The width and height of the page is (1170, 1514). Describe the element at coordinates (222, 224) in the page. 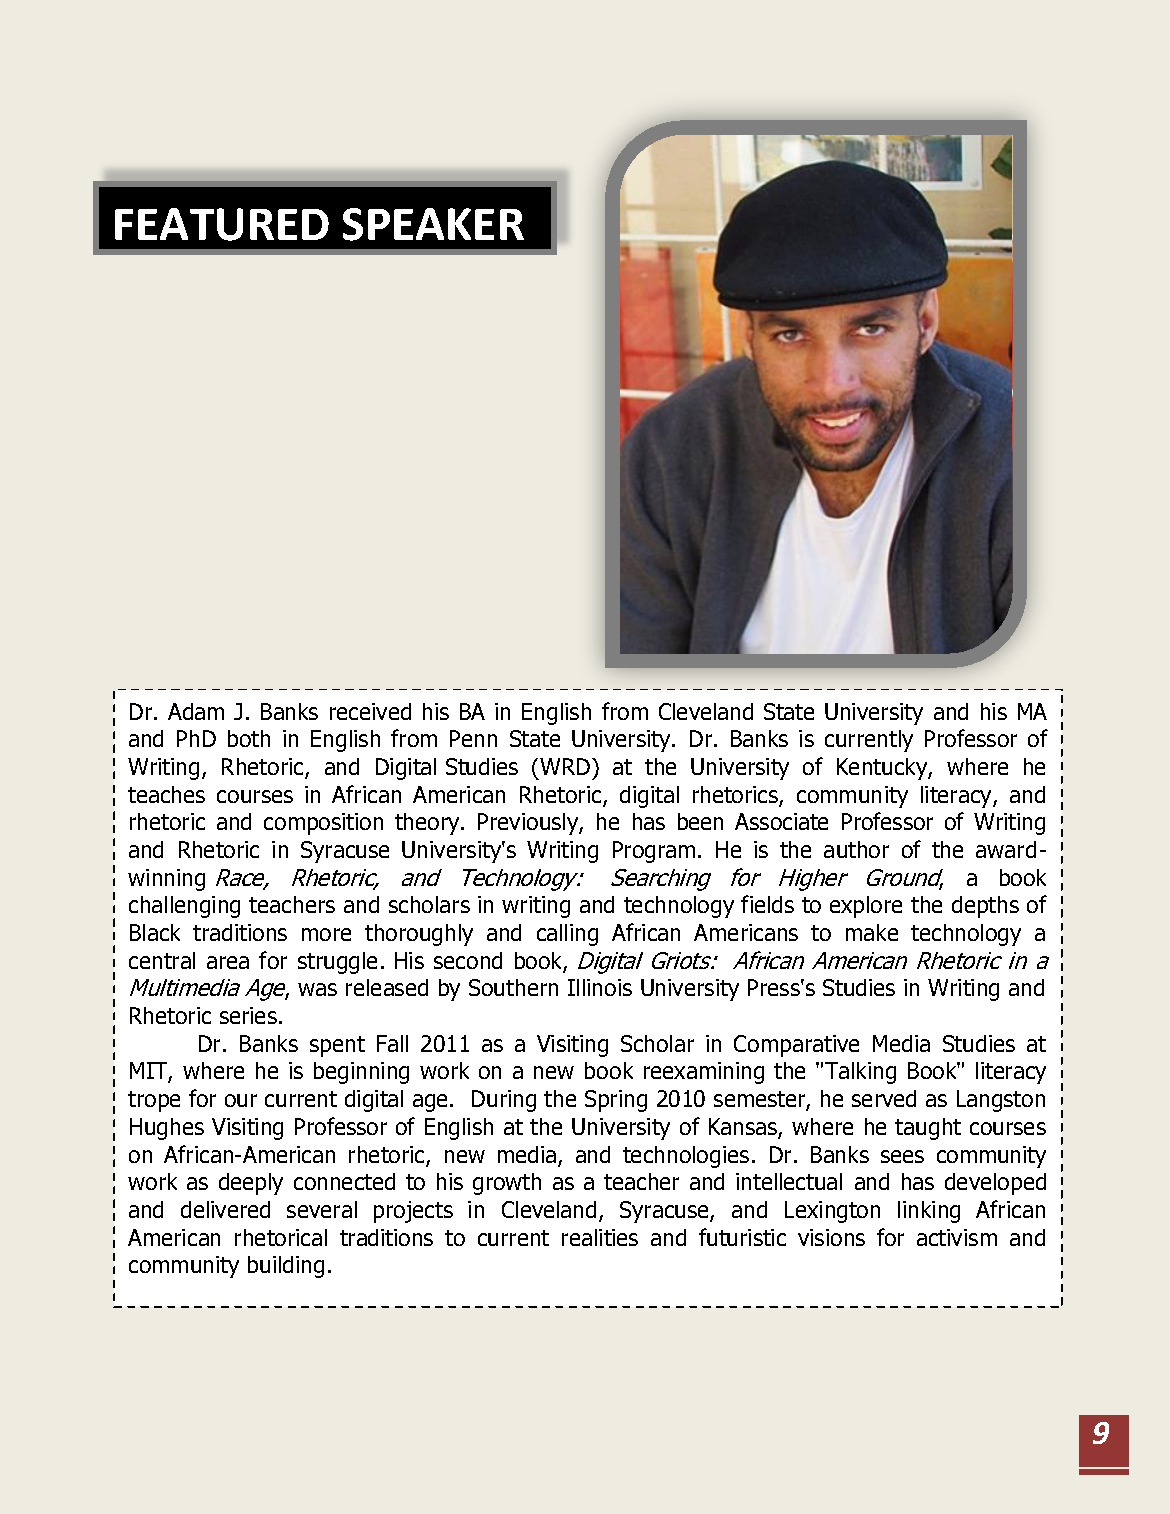

I see `FEATURED` at that location.
